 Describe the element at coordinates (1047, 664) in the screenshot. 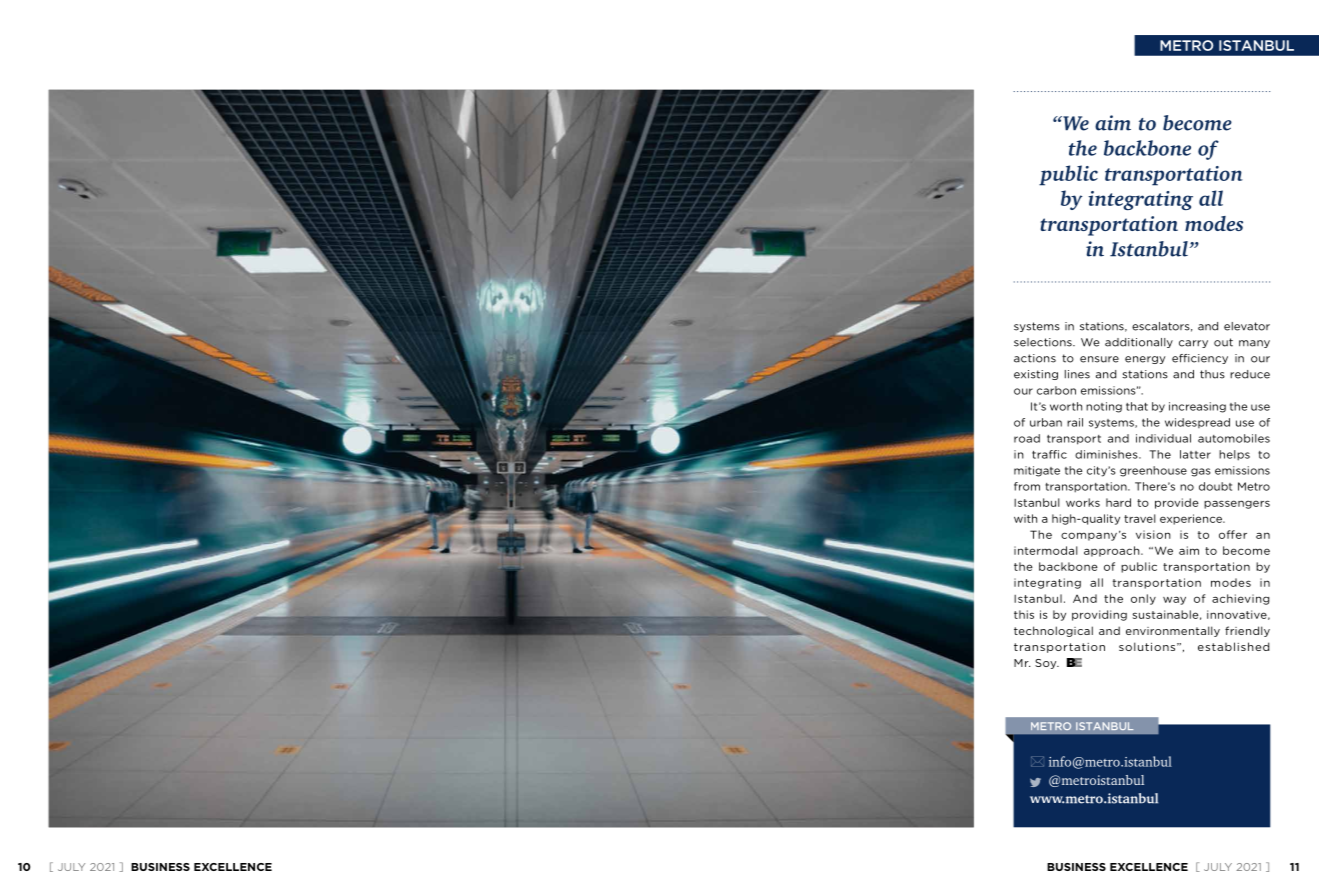

I see `Soy` at that location.
